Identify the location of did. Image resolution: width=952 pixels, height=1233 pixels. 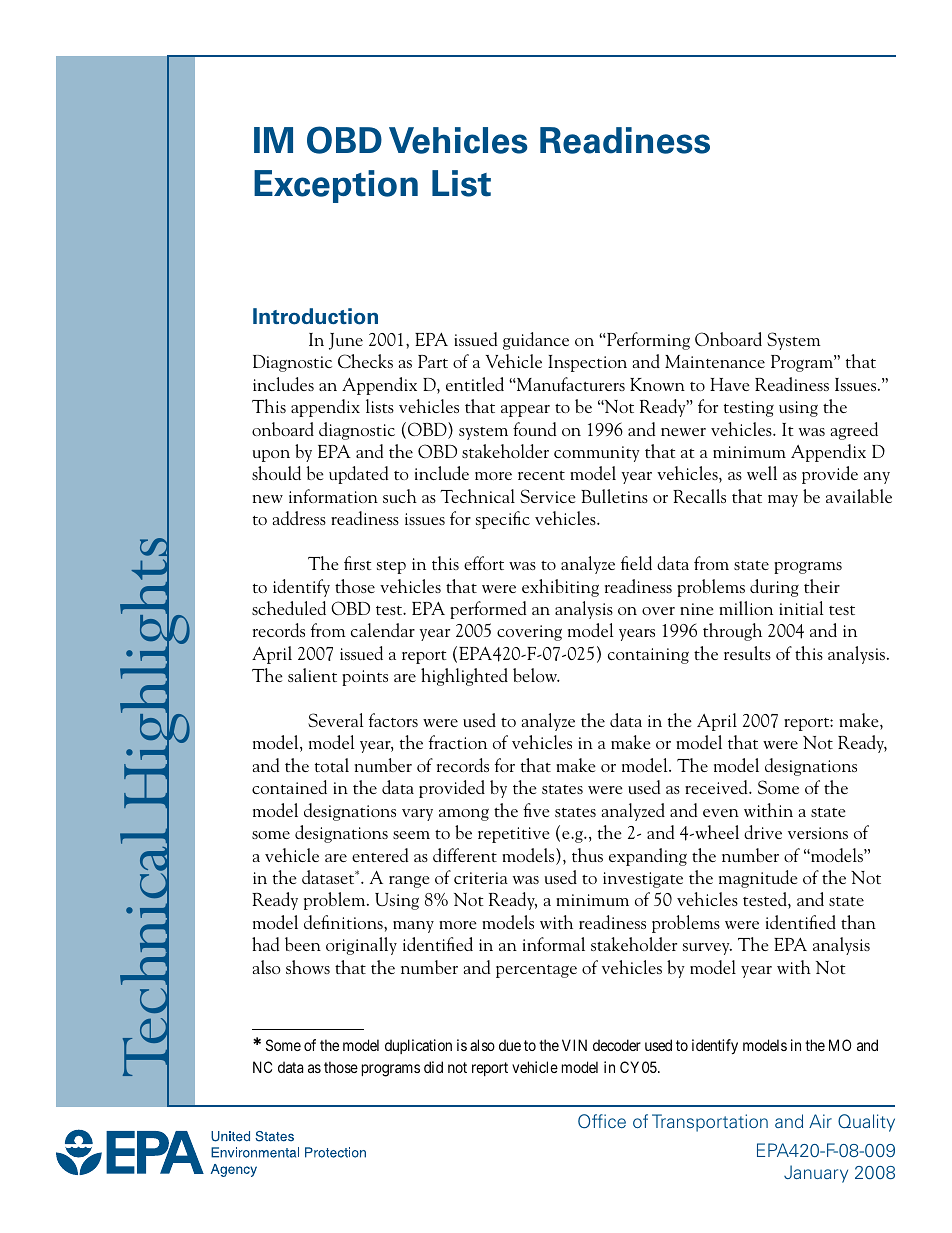
(433, 1067).
